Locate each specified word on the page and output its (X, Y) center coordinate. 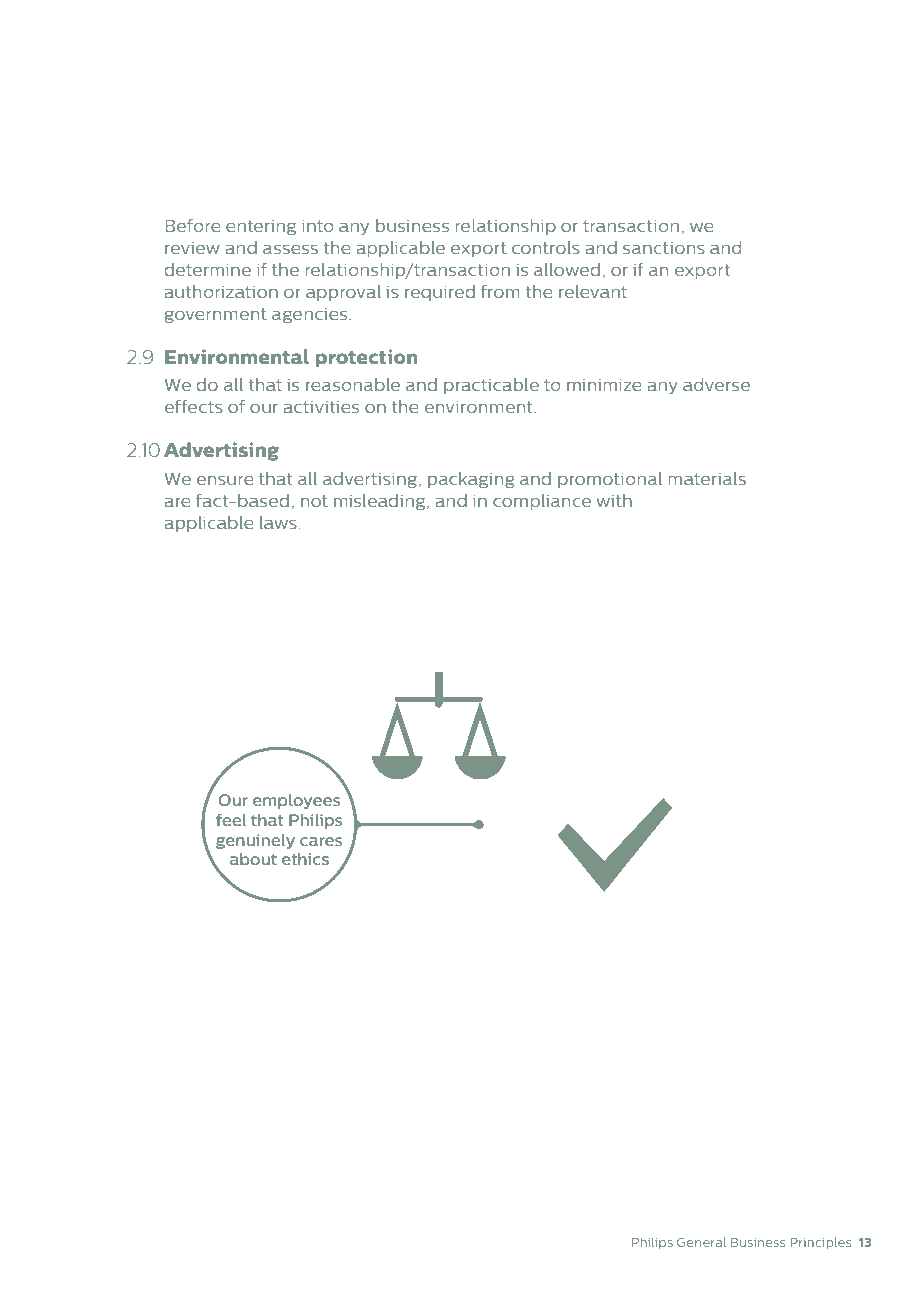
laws (279, 522)
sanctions (664, 248)
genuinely (255, 841)
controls (546, 247)
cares (321, 841)
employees (296, 801)
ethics (305, 859)
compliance (542, 502)
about (253, 859)
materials (707, 478)
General (701, 1242)
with (614, 500)
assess (290, 249)
